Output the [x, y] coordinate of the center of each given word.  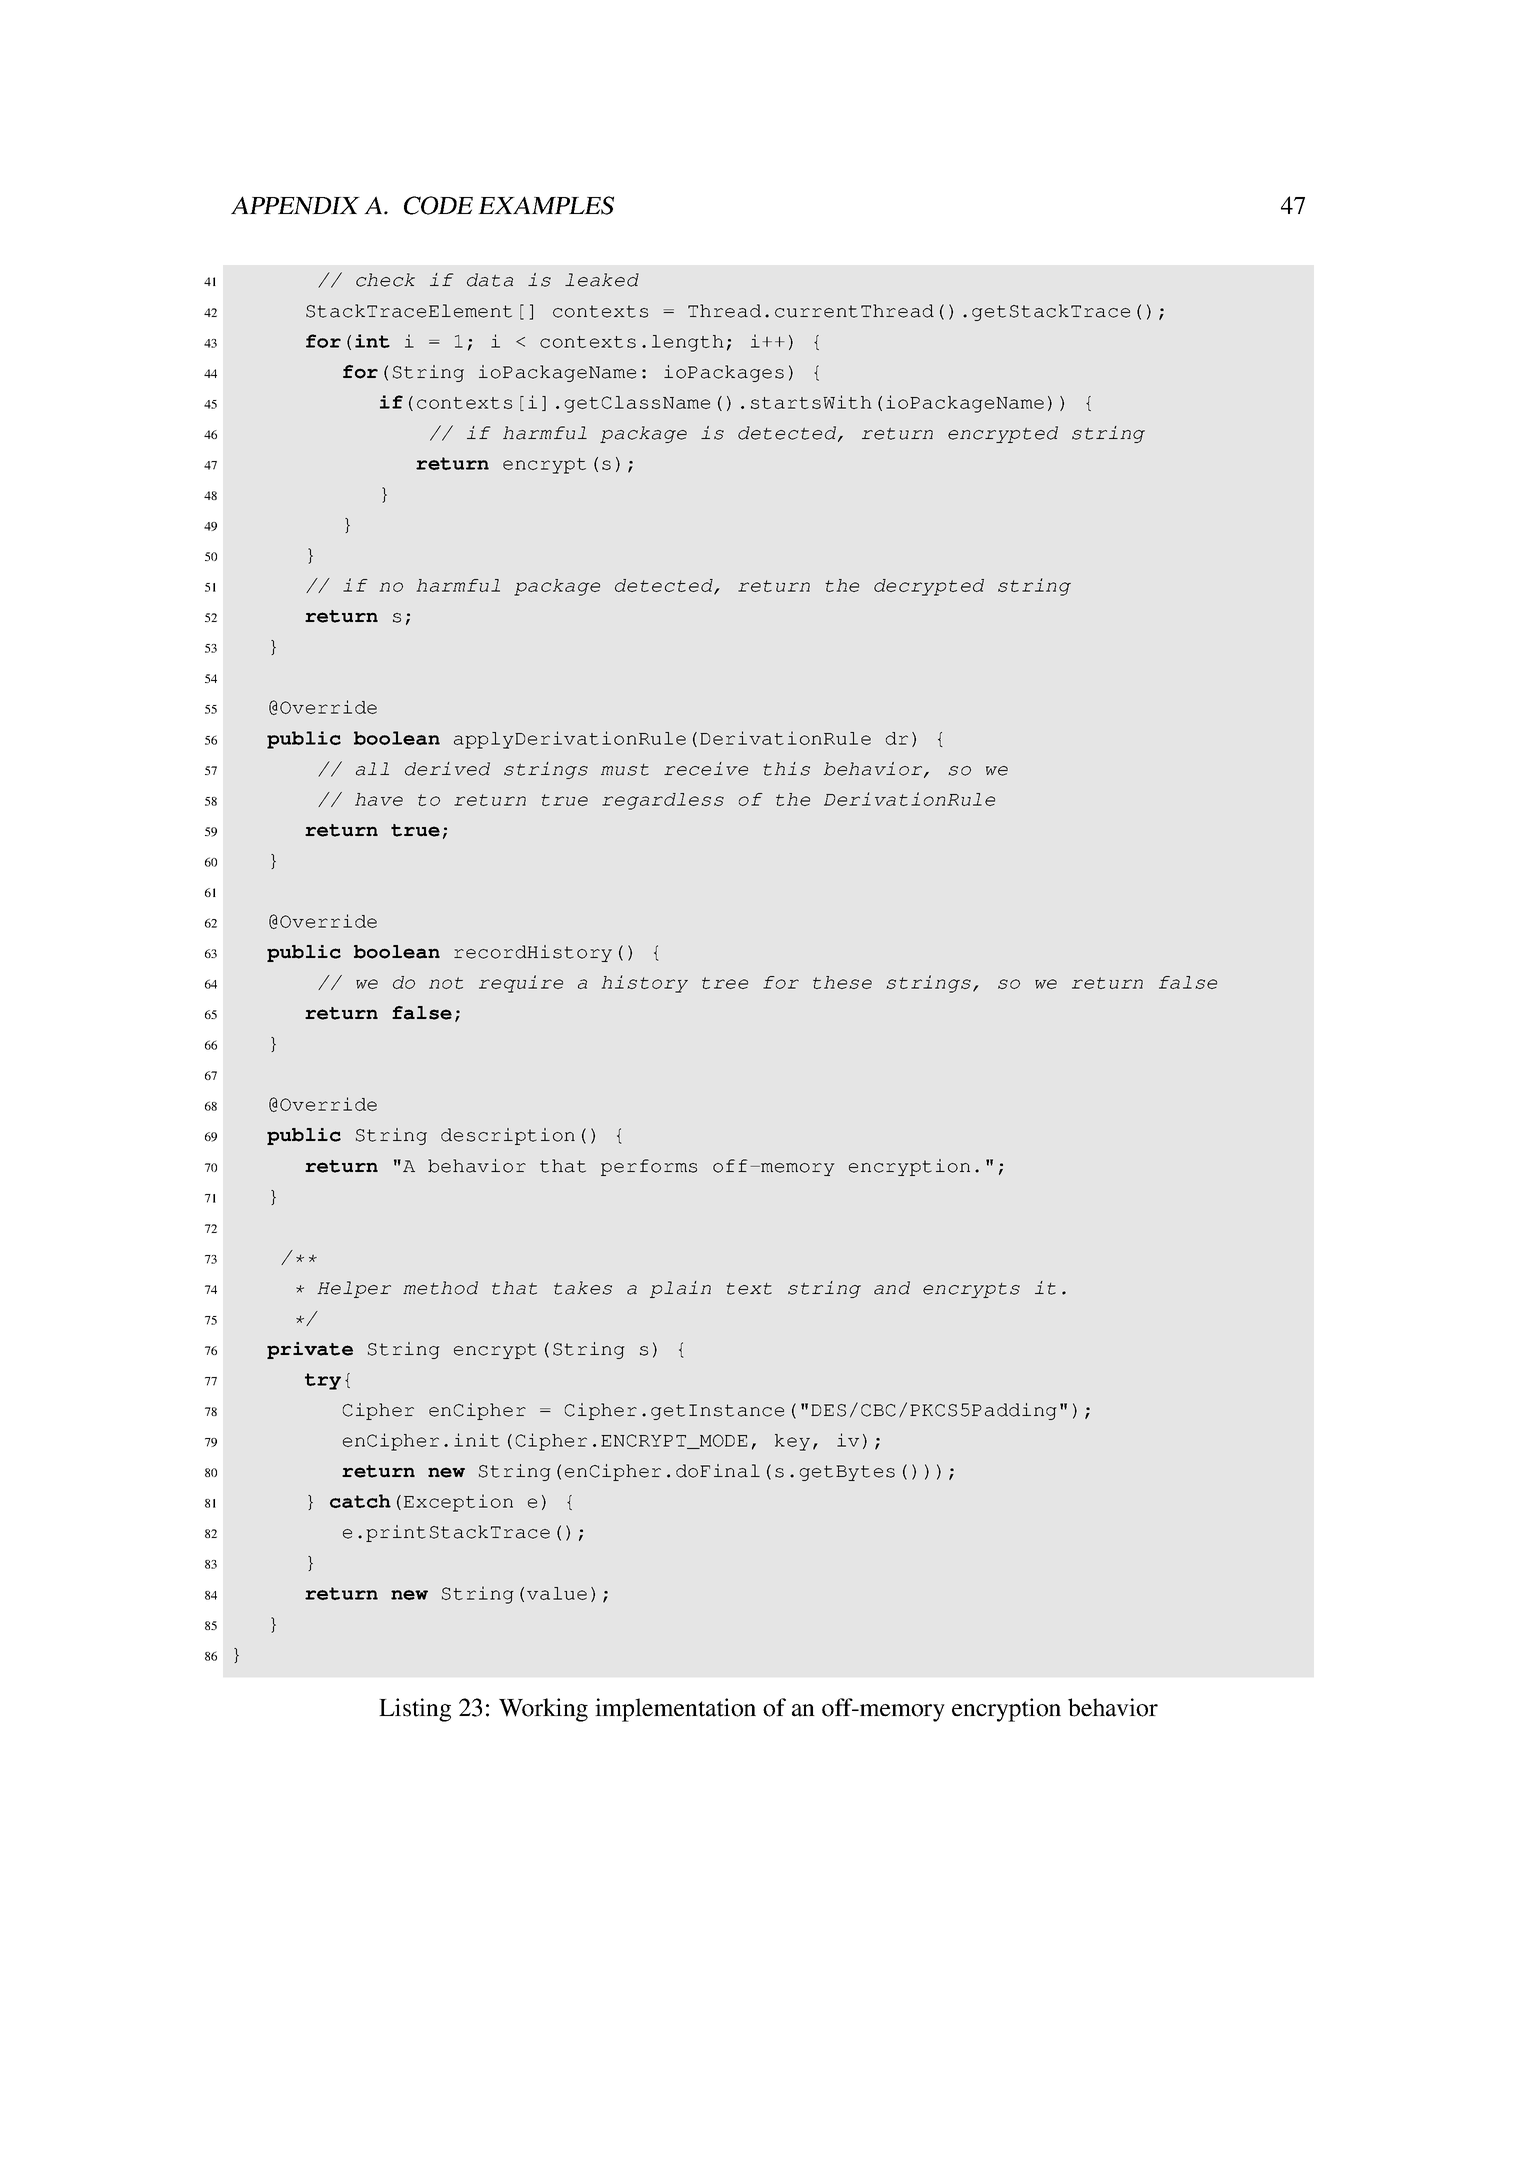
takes [583, 1288]
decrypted [929, 587]
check [385, 280]
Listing [415, 1710]
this [786, 769]
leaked [602, 280]
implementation [675, 1710]
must [625, 770]
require [521, 984]
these [842, 982]
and [892, 1288]
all [372, 769]
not [446, 983]
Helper [354, 1289]
